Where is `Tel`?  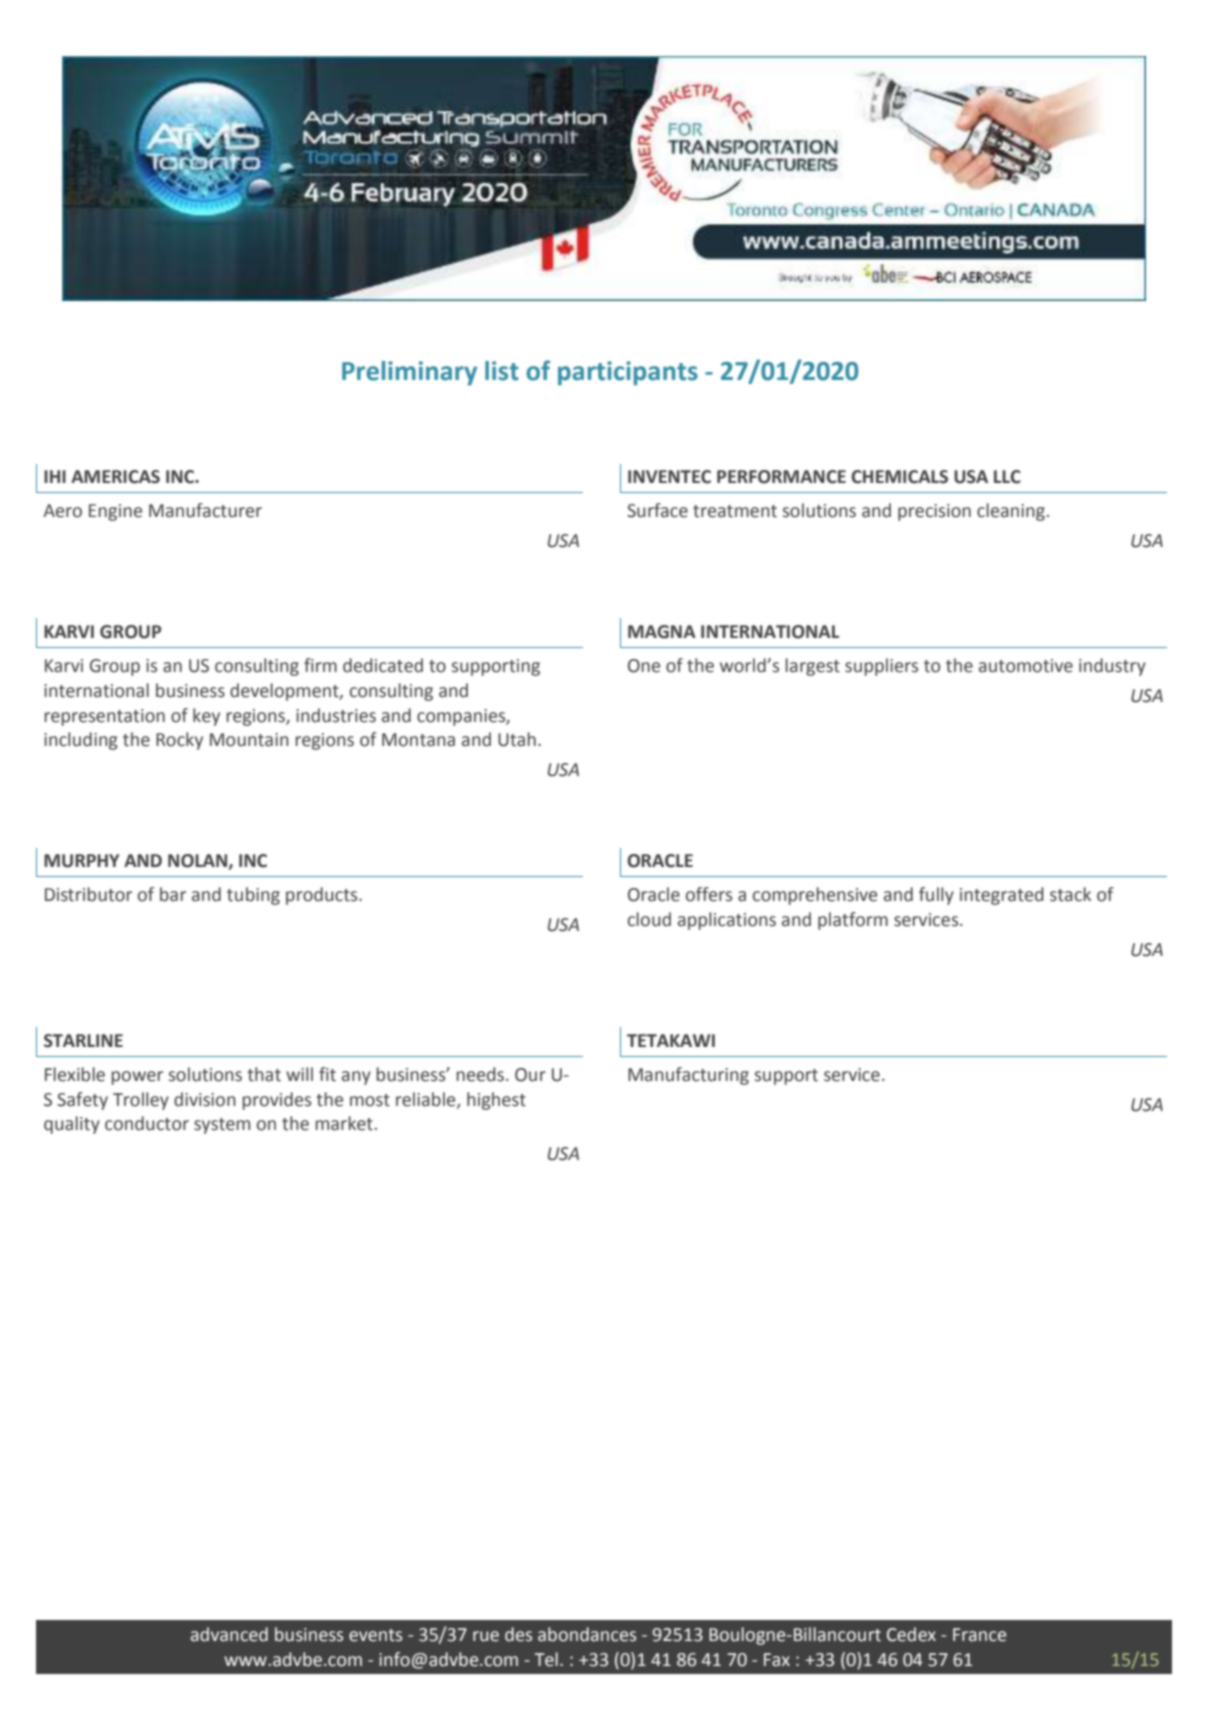 Tel is located at coordinates (546, 1659).
